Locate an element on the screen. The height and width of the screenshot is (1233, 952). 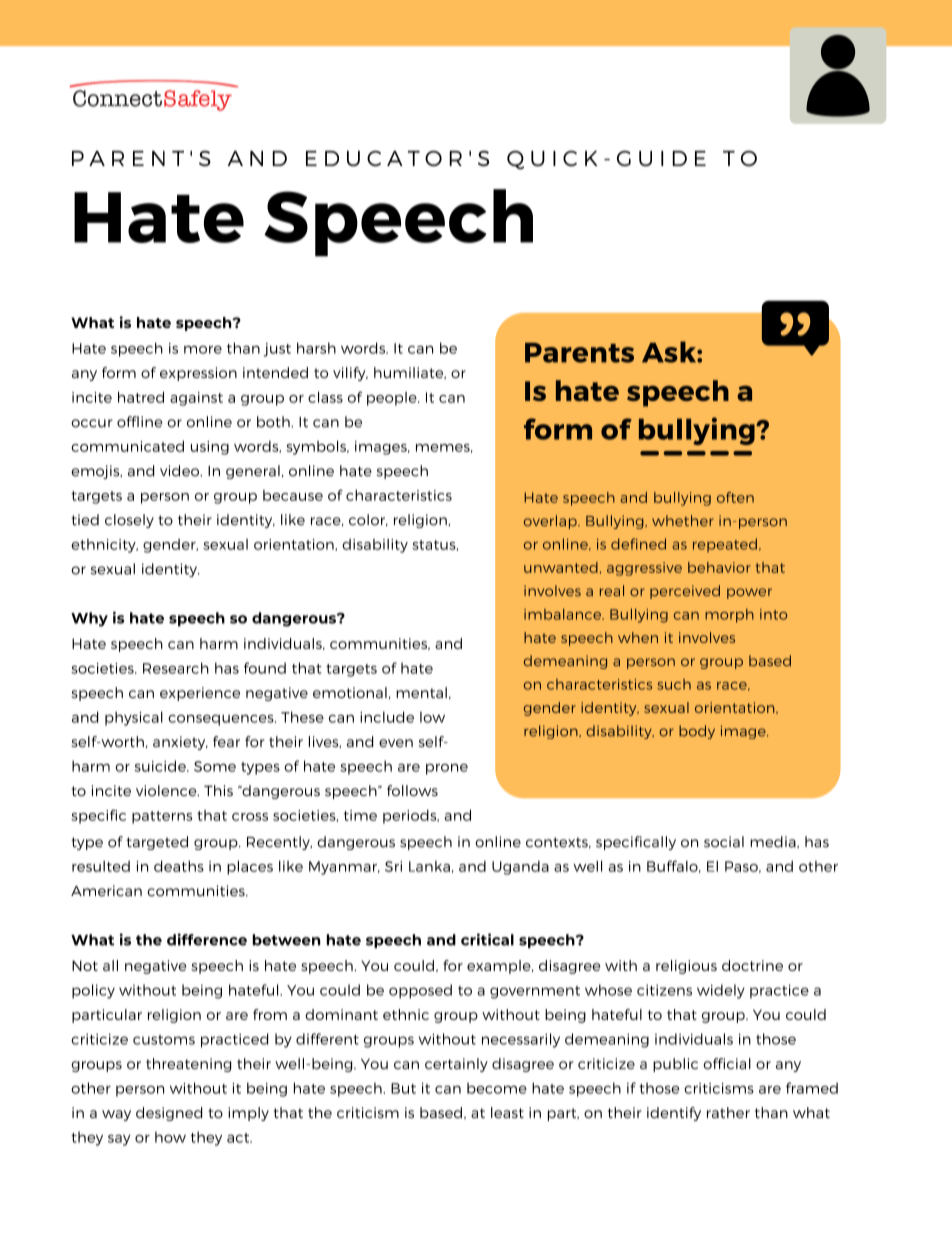
designed is located at coordinates (169, 1114).
